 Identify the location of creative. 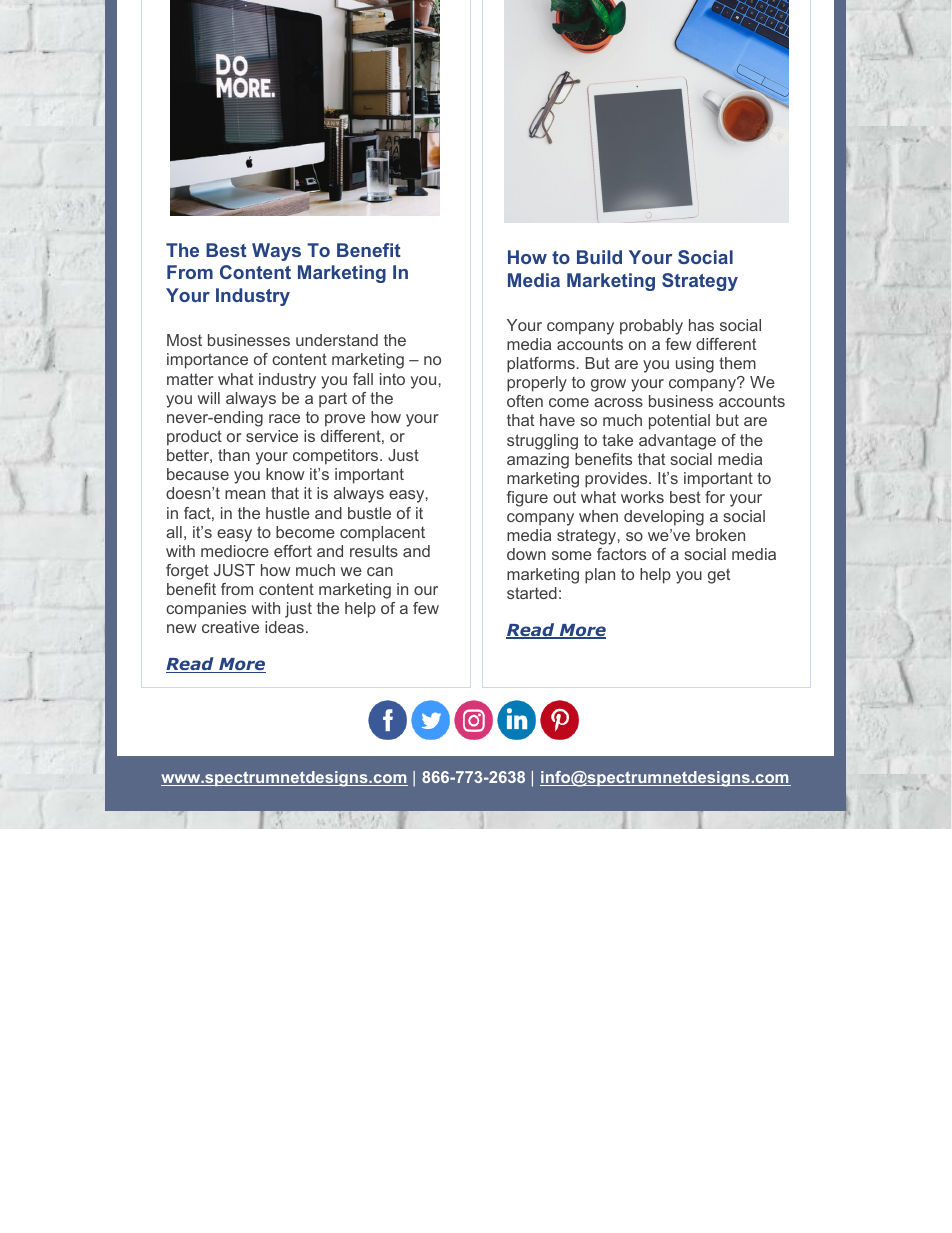
(230, 627).
